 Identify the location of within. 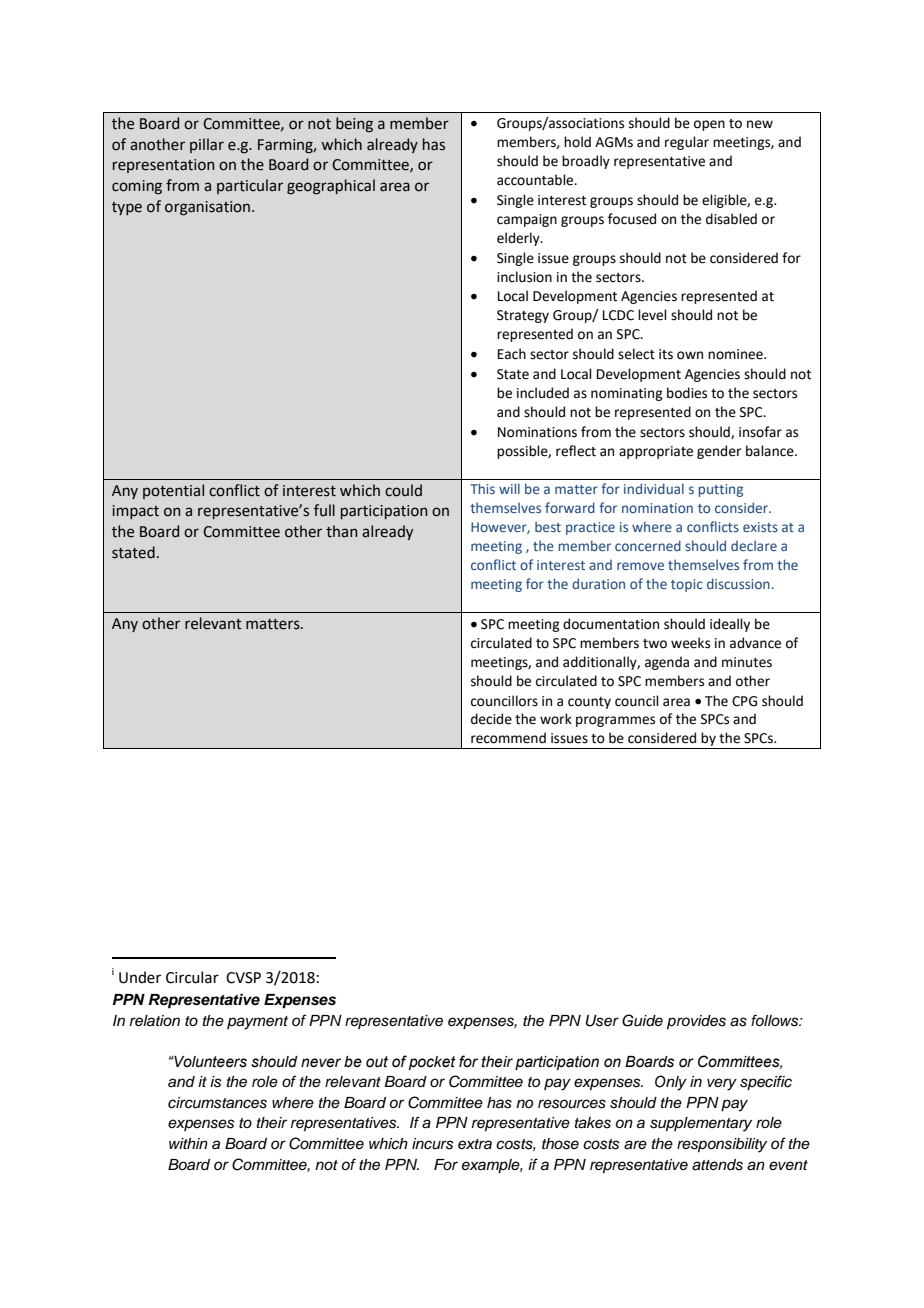
(188, 1143).
